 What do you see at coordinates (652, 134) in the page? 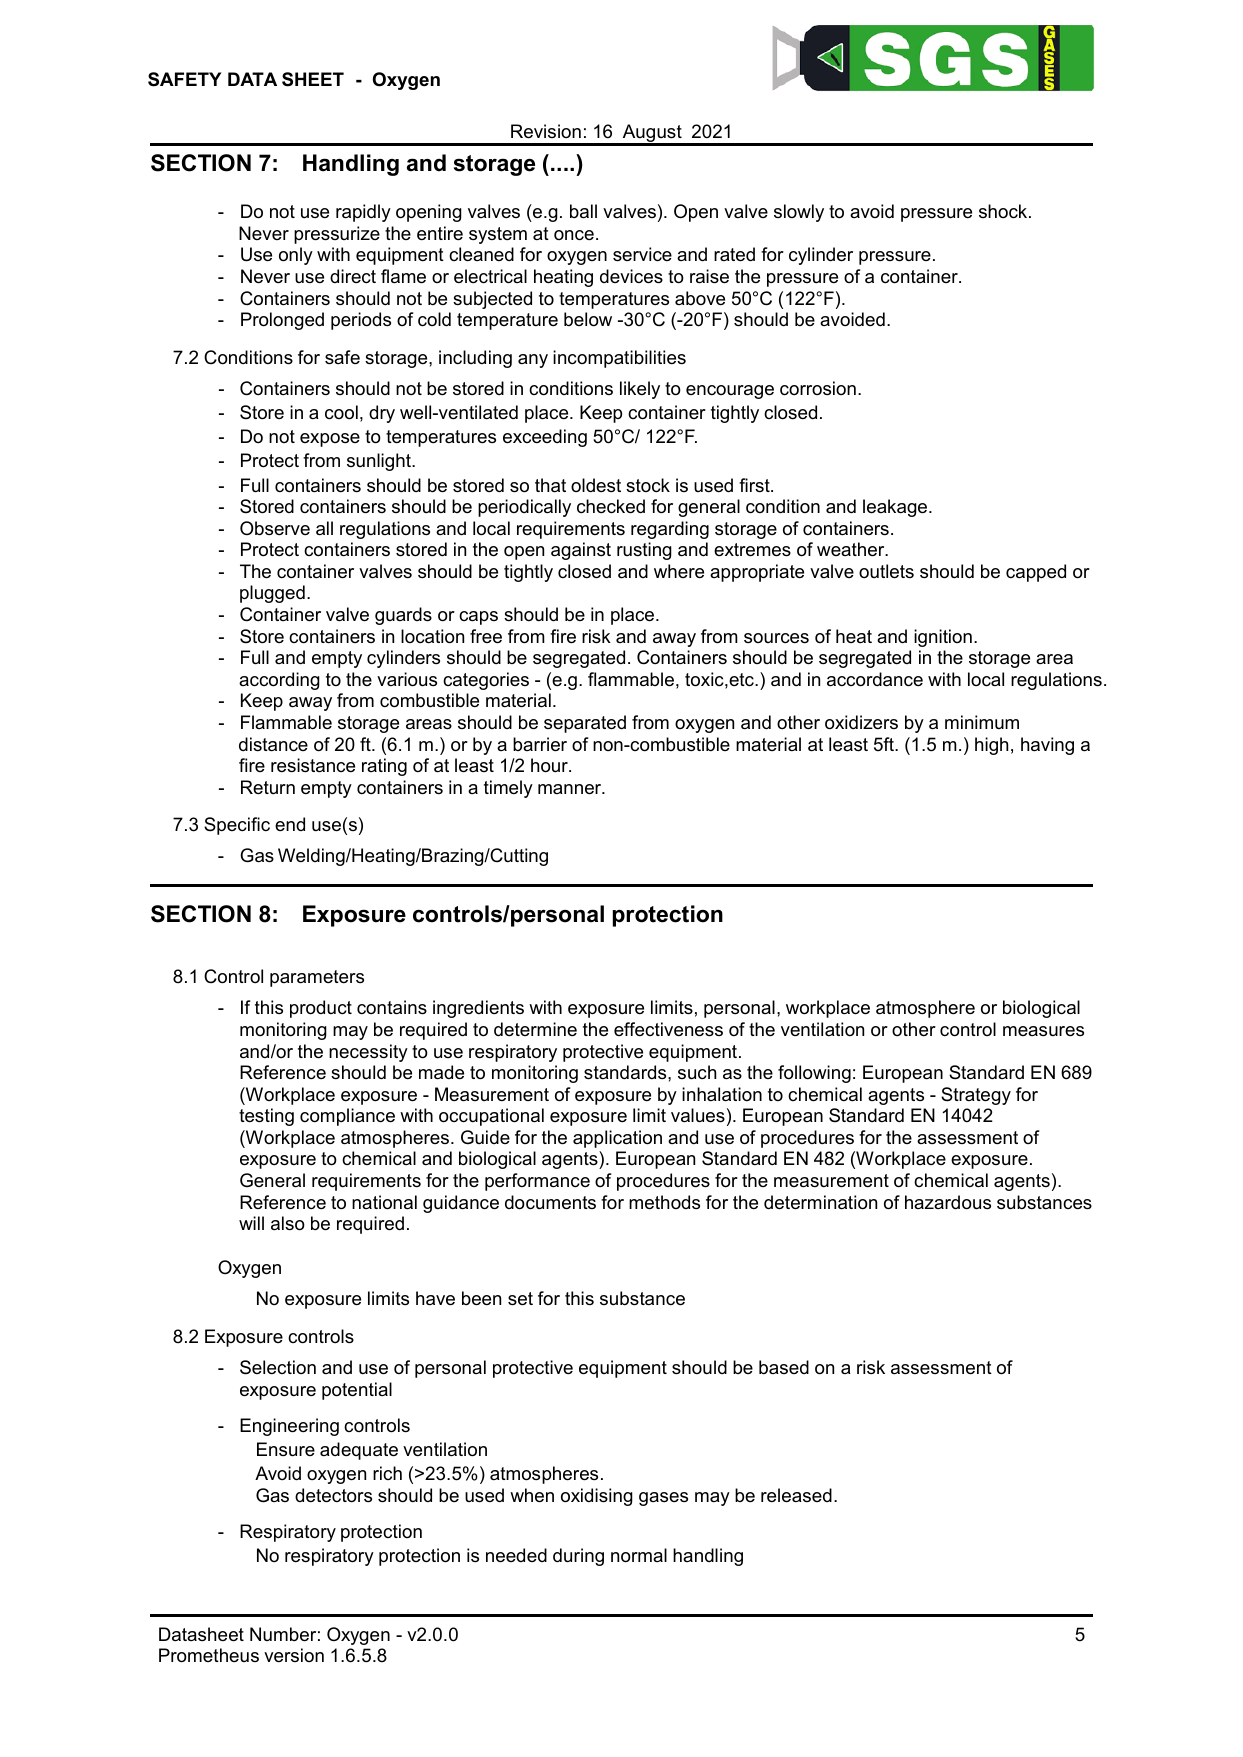
I see `August` at bounding box center [652, 134].
